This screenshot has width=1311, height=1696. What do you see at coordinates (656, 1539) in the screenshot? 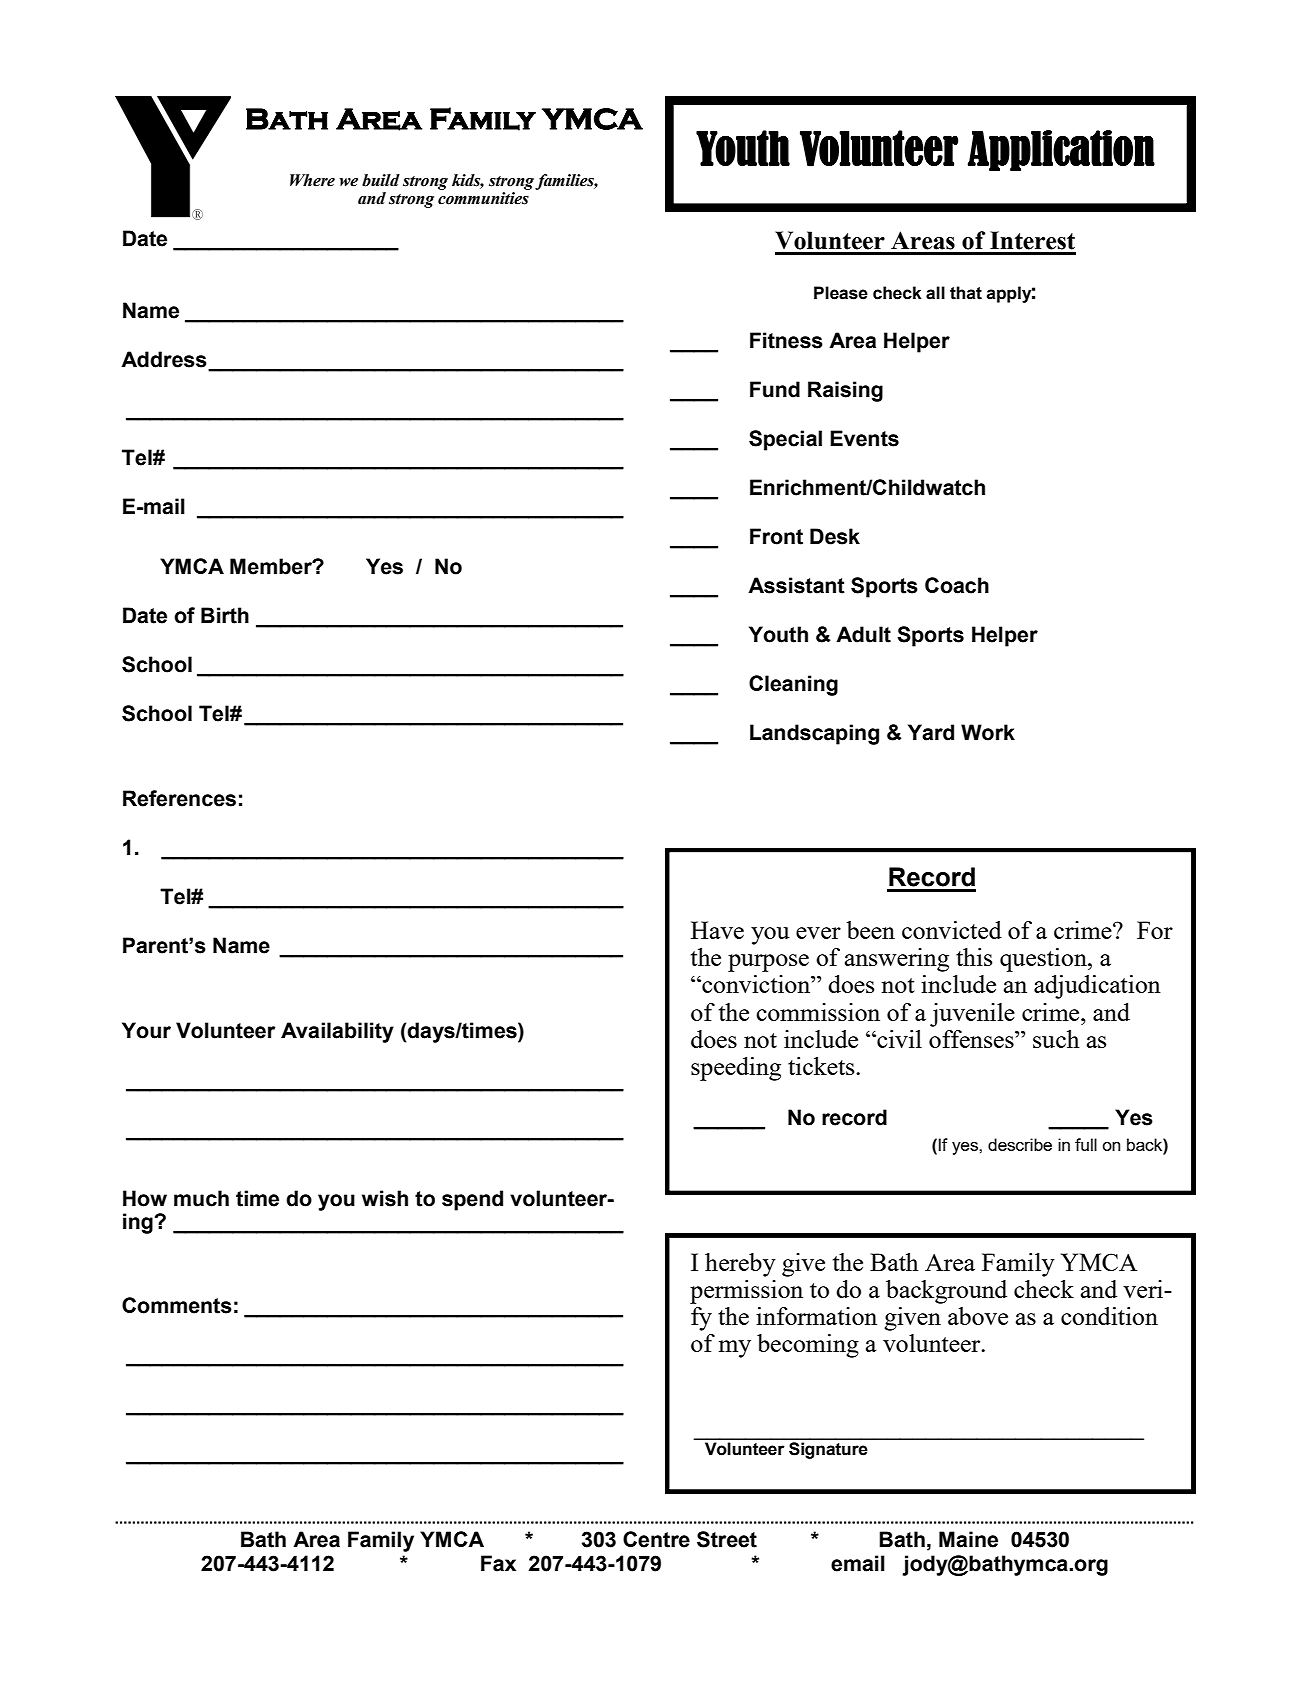
I see `Centre` at bounding box center [656, 1539].
